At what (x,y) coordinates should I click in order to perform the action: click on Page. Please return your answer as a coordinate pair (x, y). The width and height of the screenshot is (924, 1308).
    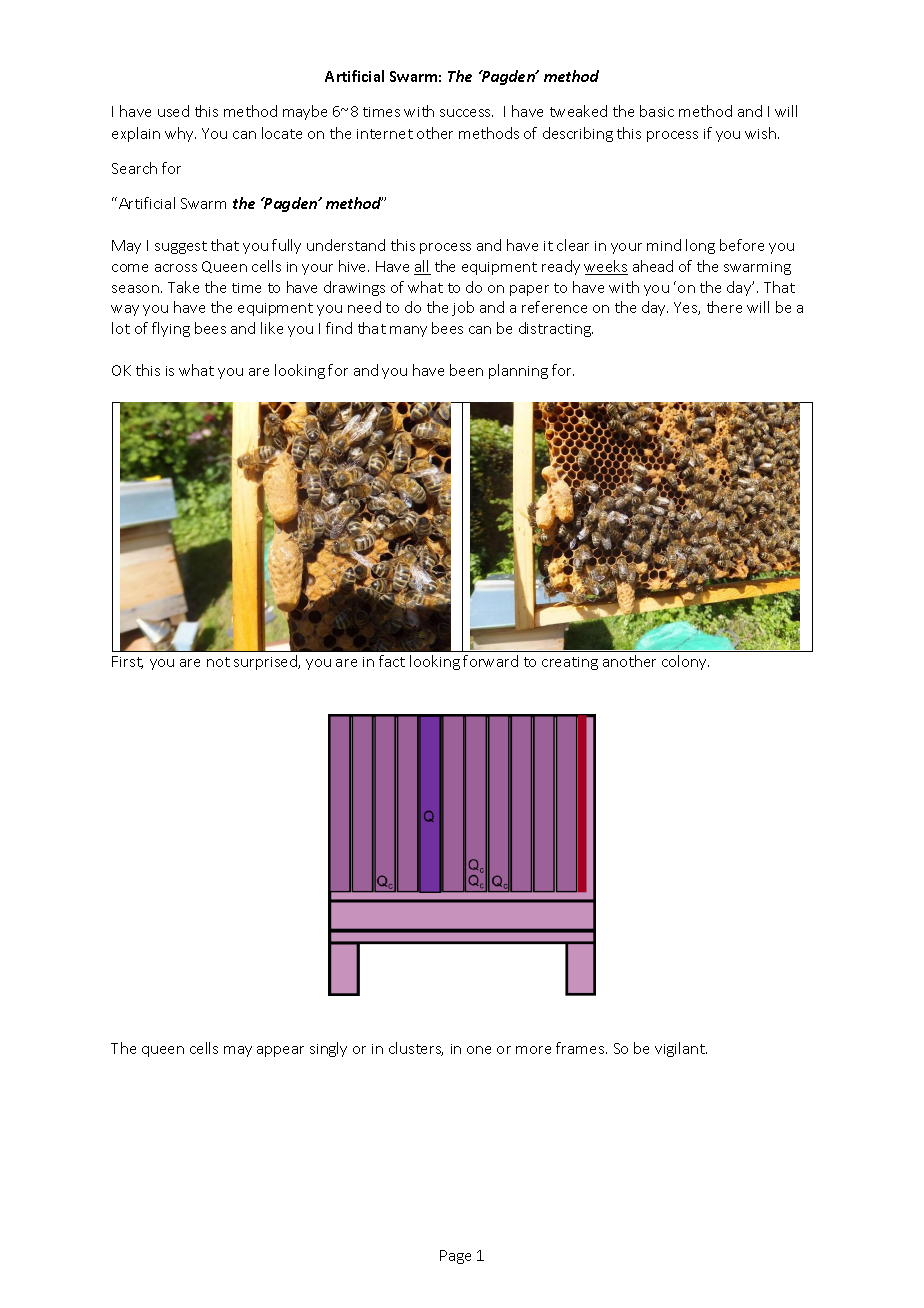
    Looking at the image, I should click on (455, 1257).
